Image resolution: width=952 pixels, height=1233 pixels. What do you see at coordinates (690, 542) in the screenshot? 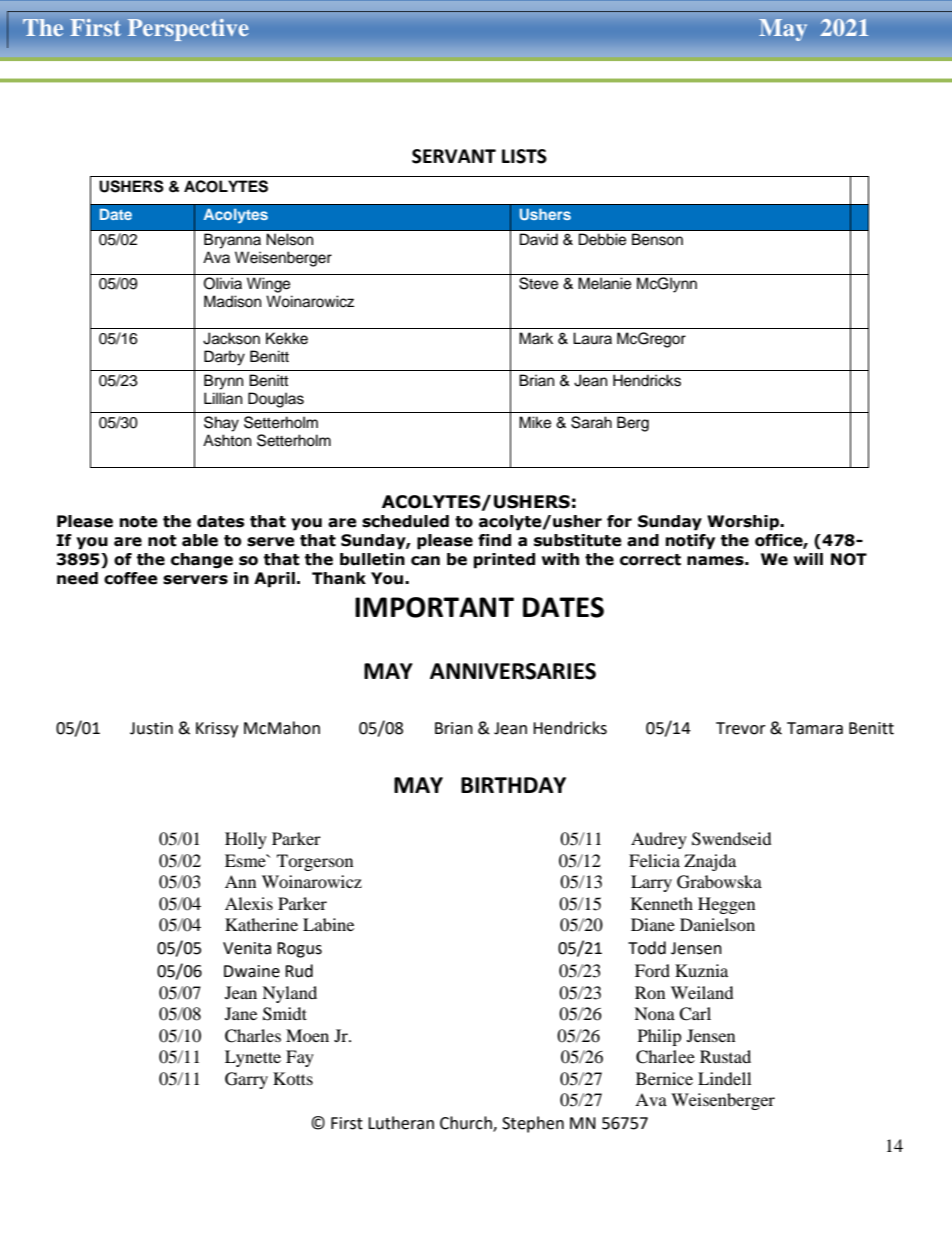
I see `notify` at bounding box center [690, 542].
